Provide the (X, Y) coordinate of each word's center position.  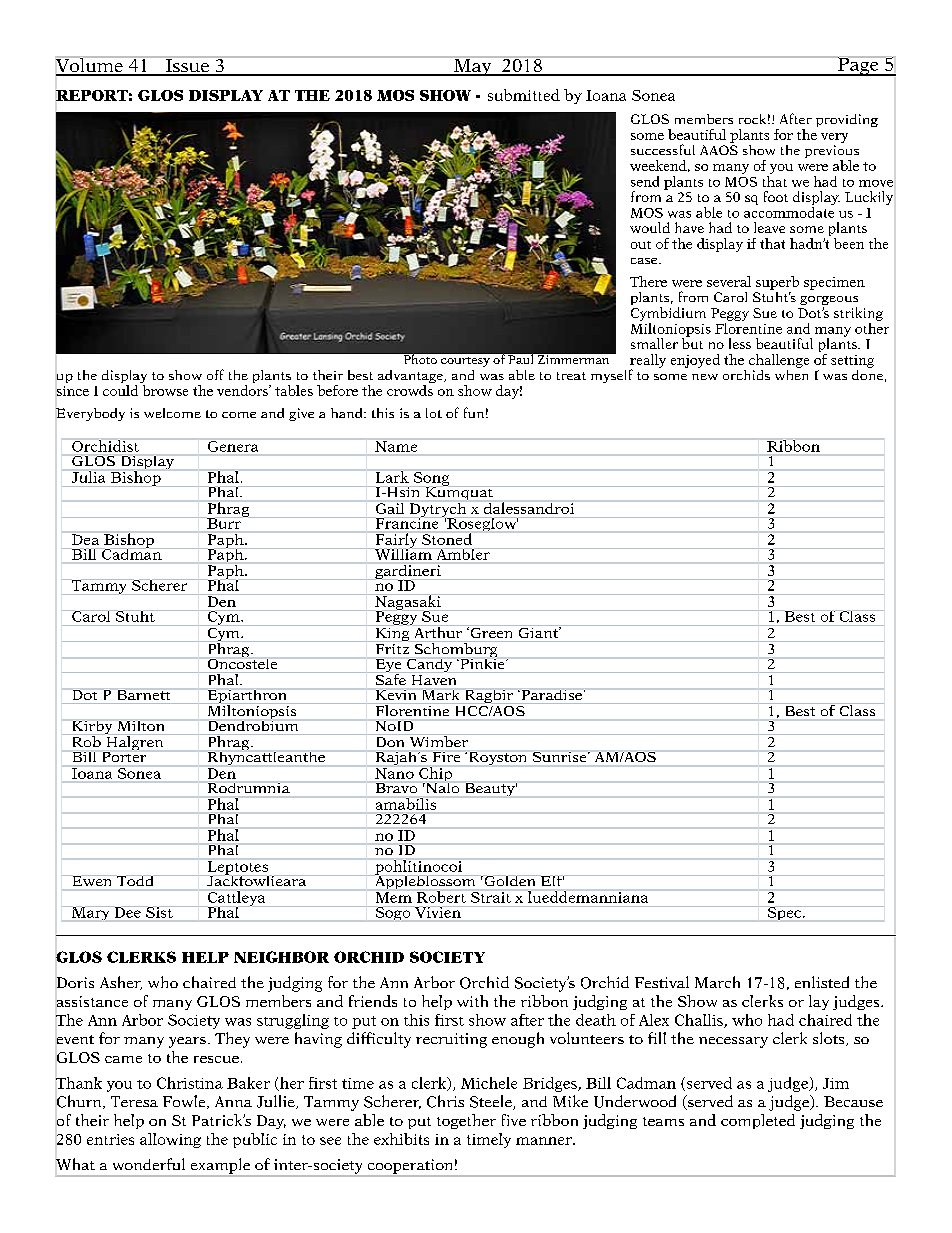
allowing (170, 1140)
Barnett (144, 695)
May (473, 67)
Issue (187, 67)
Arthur (438, 632)
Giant (539, 632)
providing (847, 120)
